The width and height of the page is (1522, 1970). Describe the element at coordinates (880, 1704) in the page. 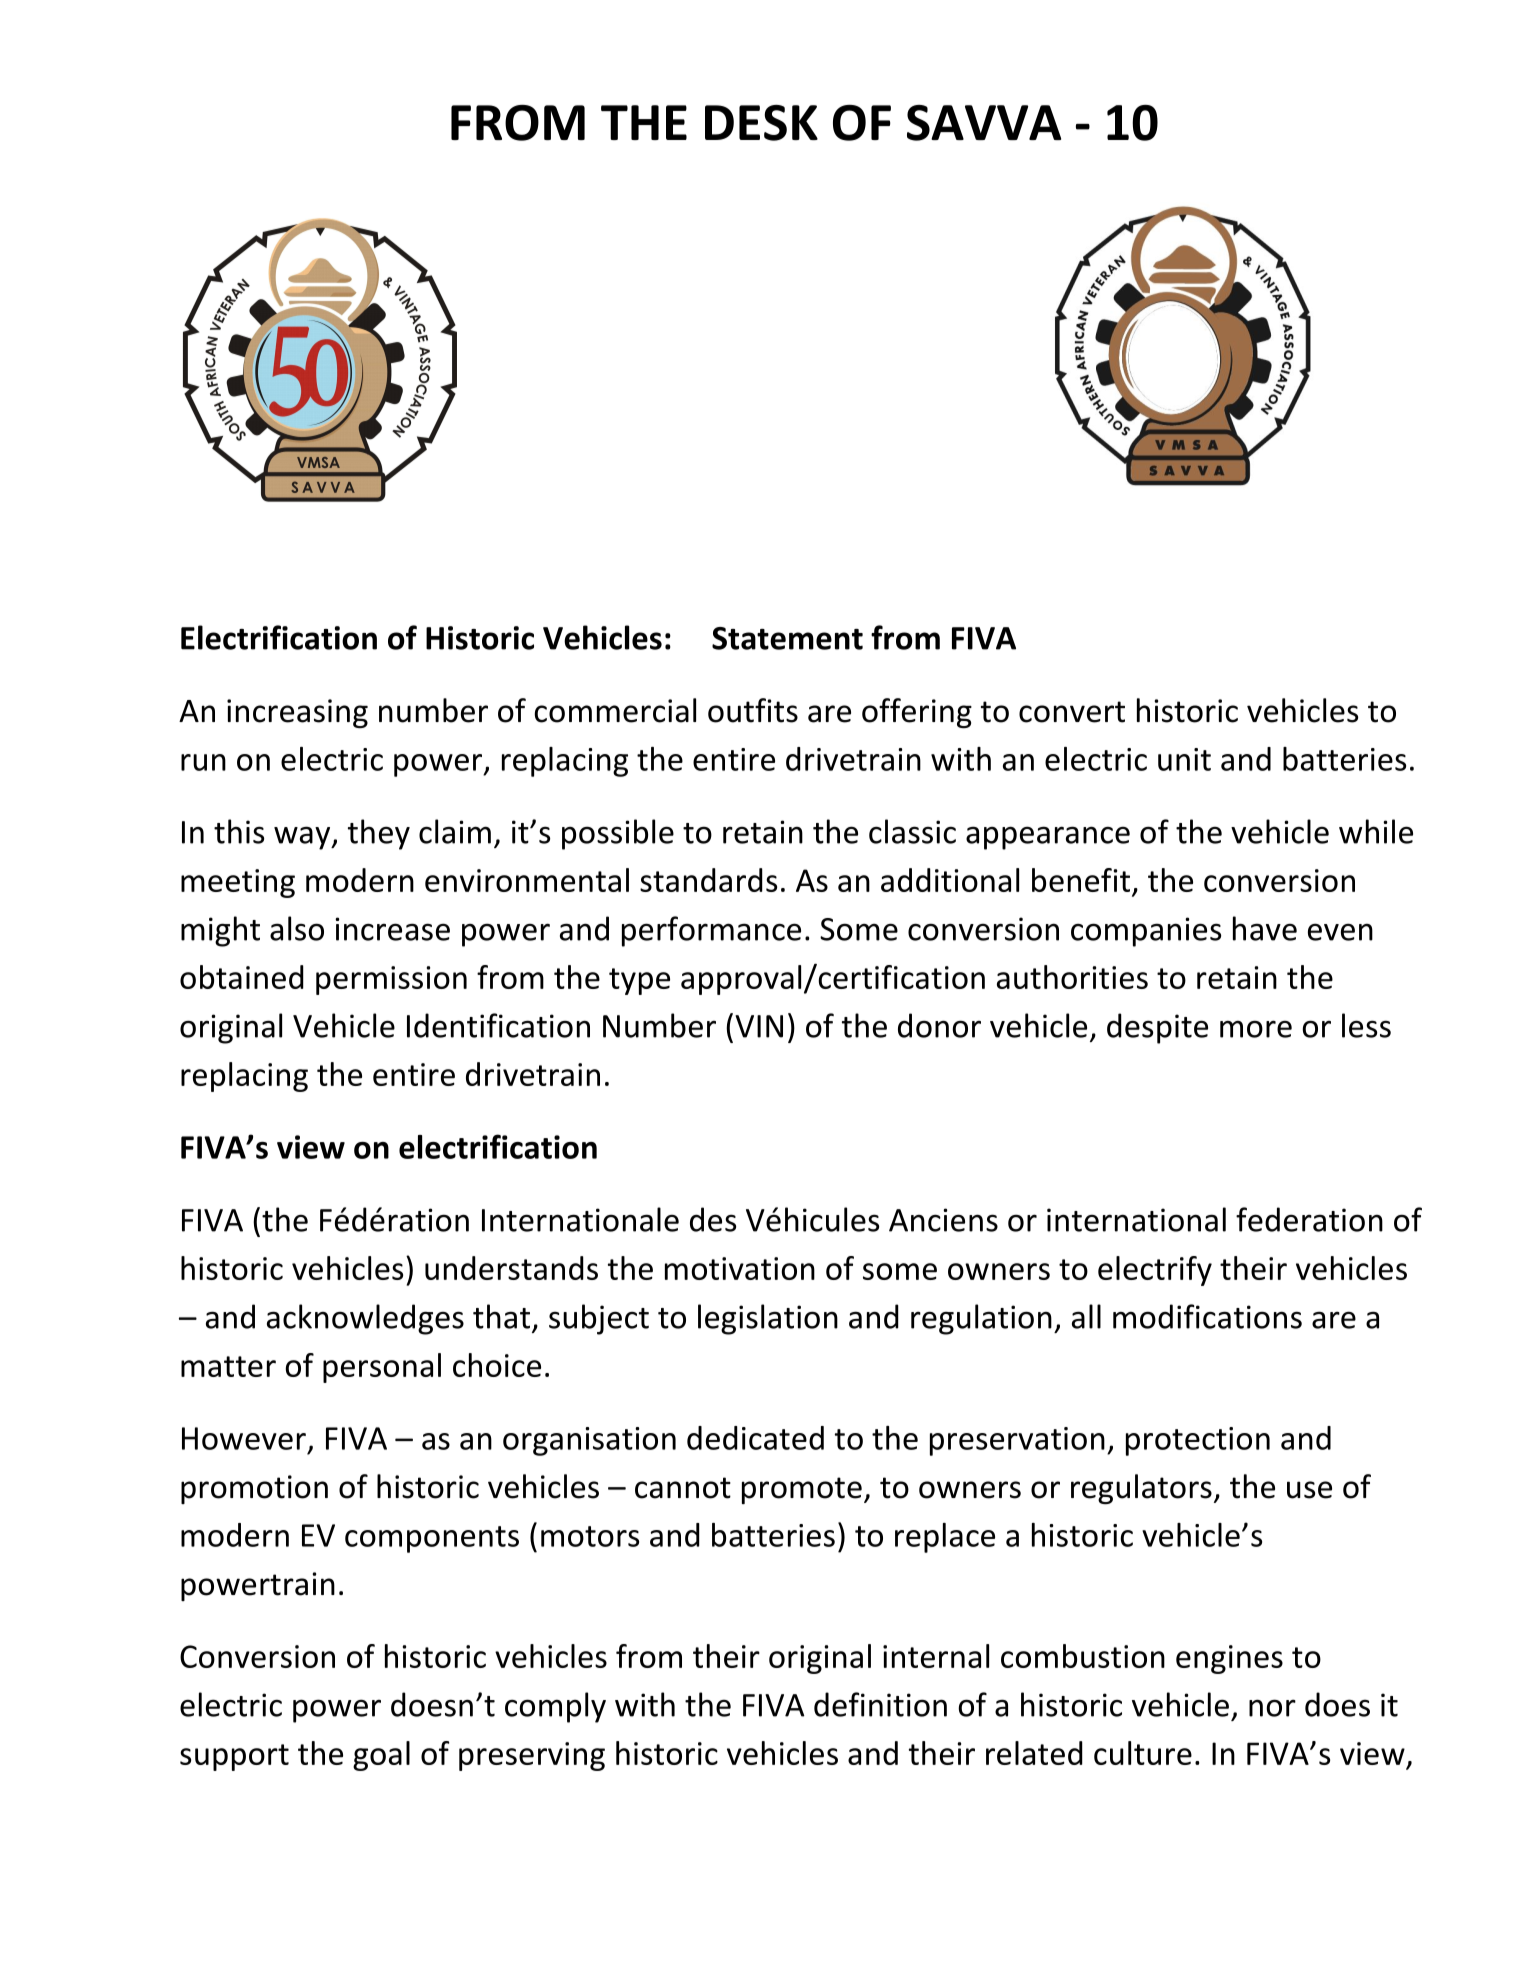

I see `definition` at that location.
